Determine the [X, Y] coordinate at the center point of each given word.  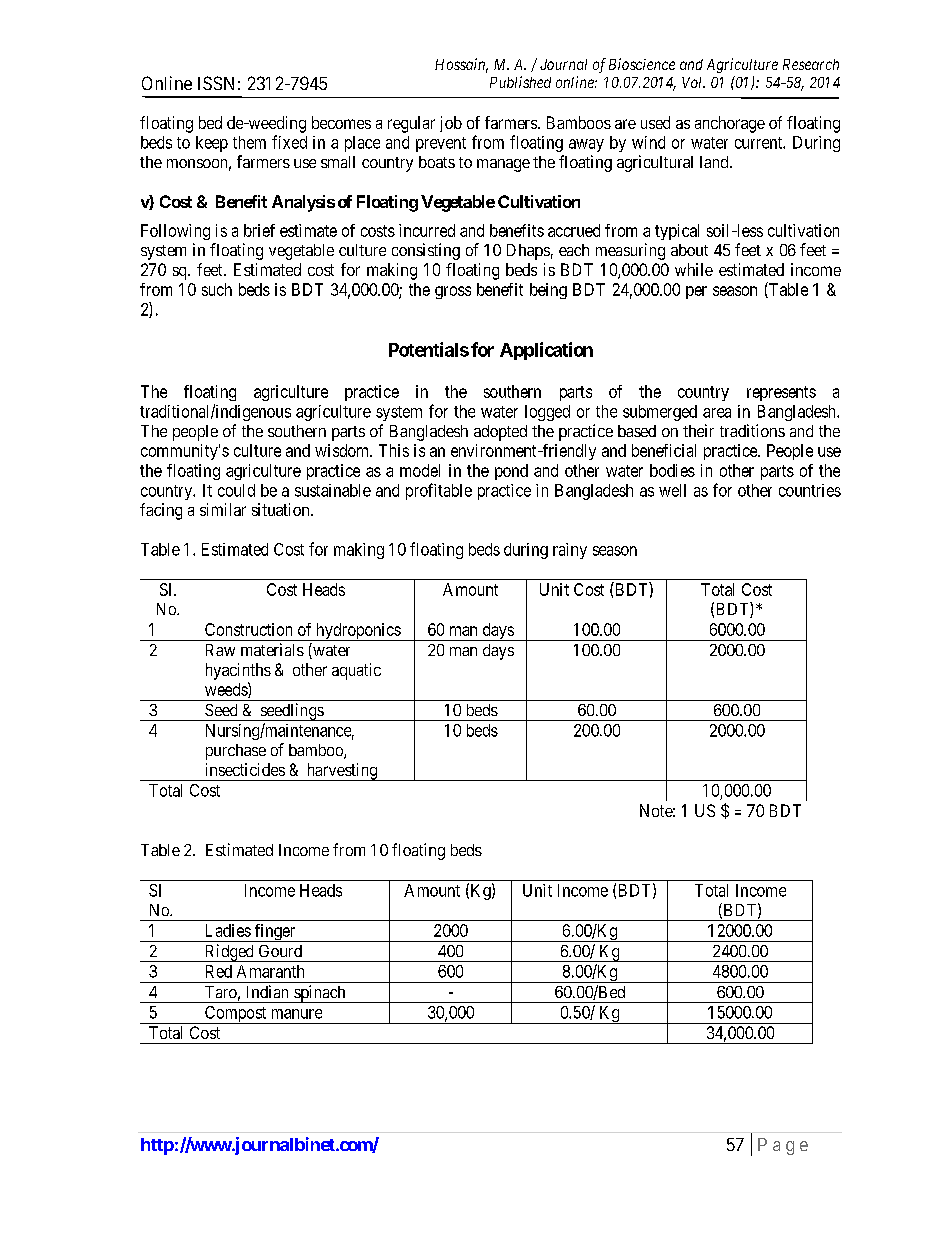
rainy [570, 551]
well [672, 490]
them [249, 142]
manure [297, 1014]
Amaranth [270, 971]
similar [223, 509]
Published [520, 82]
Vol [693, 82]
